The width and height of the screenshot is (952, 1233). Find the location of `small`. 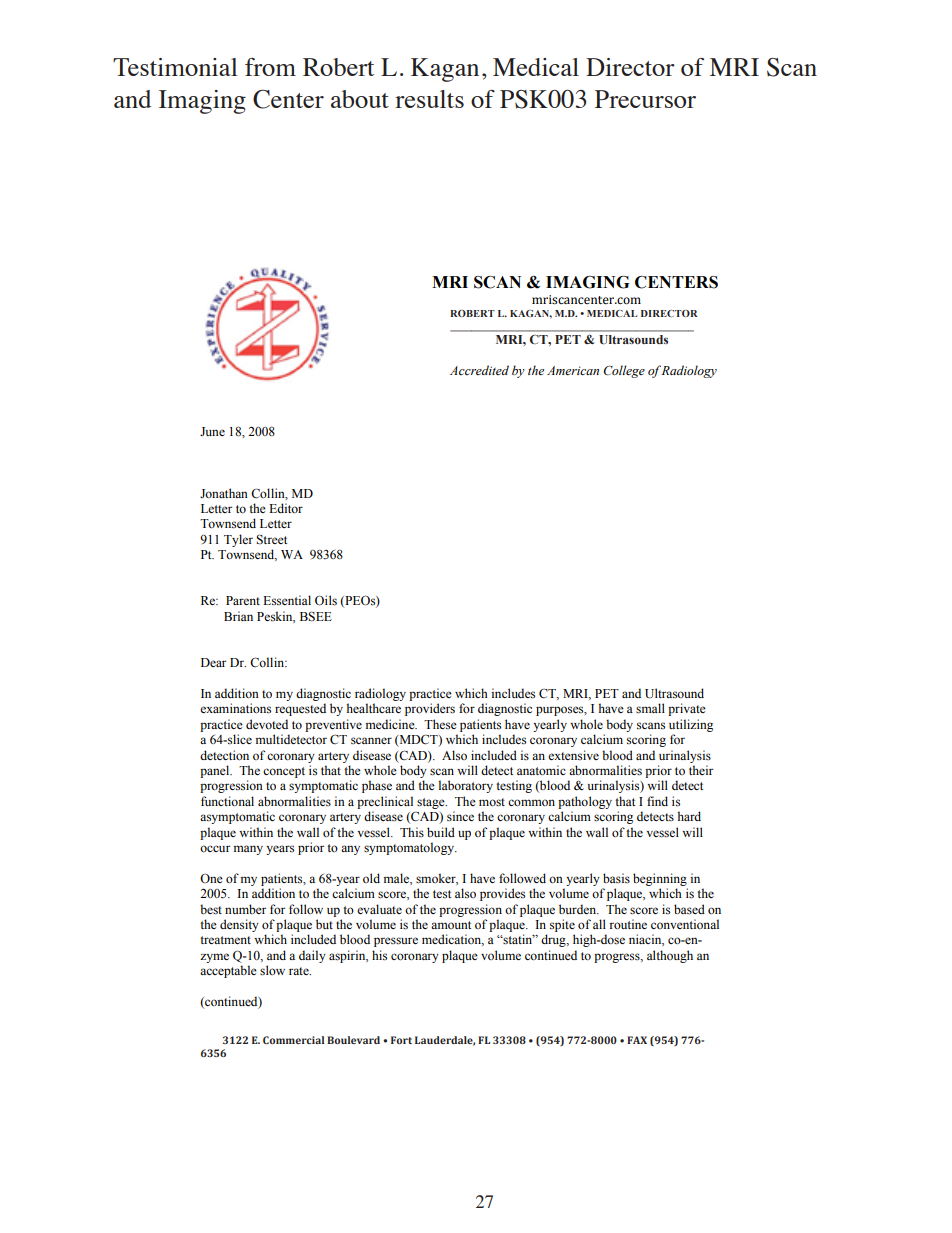

small is located at coordinates (650, 708).
